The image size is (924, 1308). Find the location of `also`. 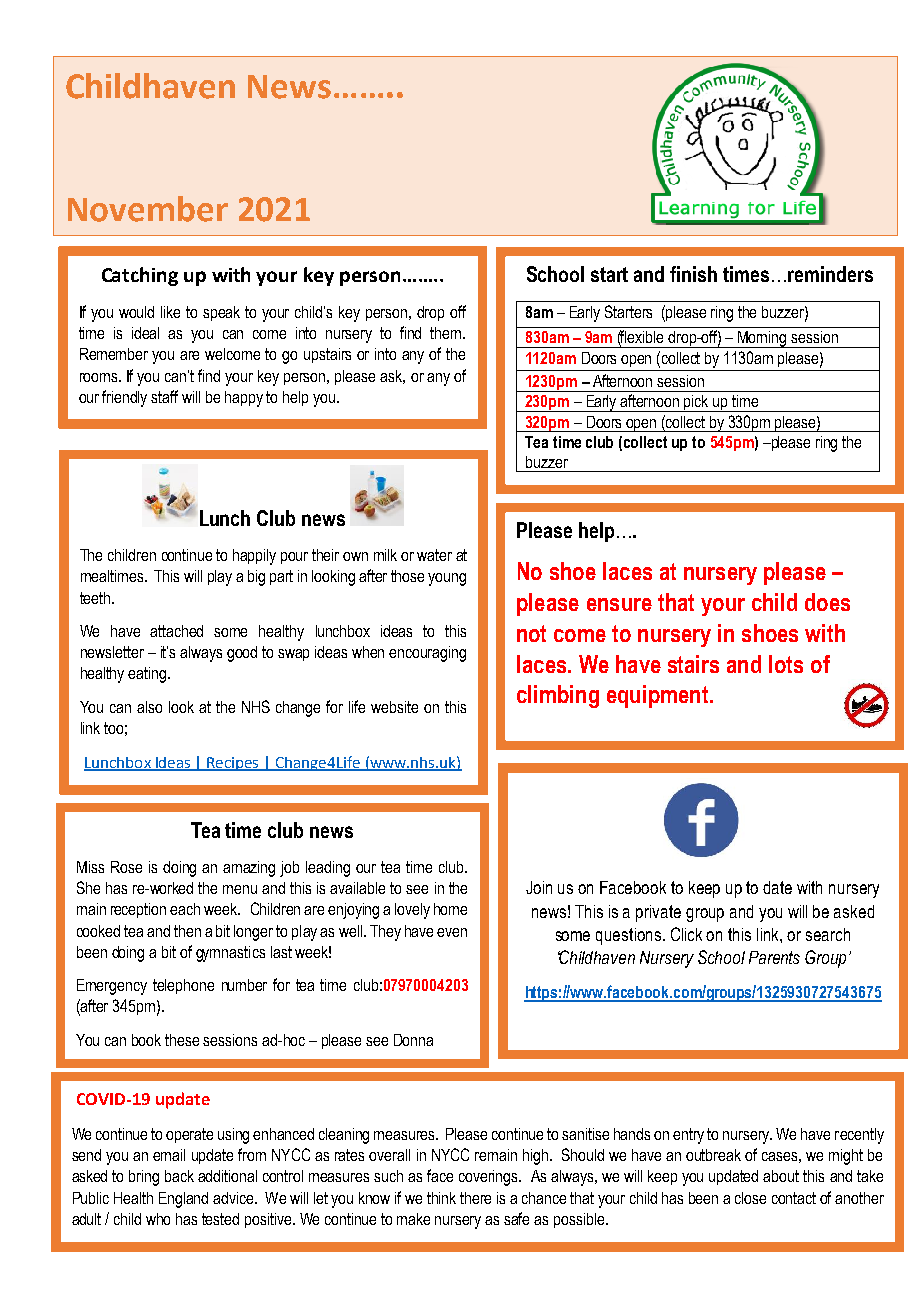

also is located at coordinates (149, 707).
